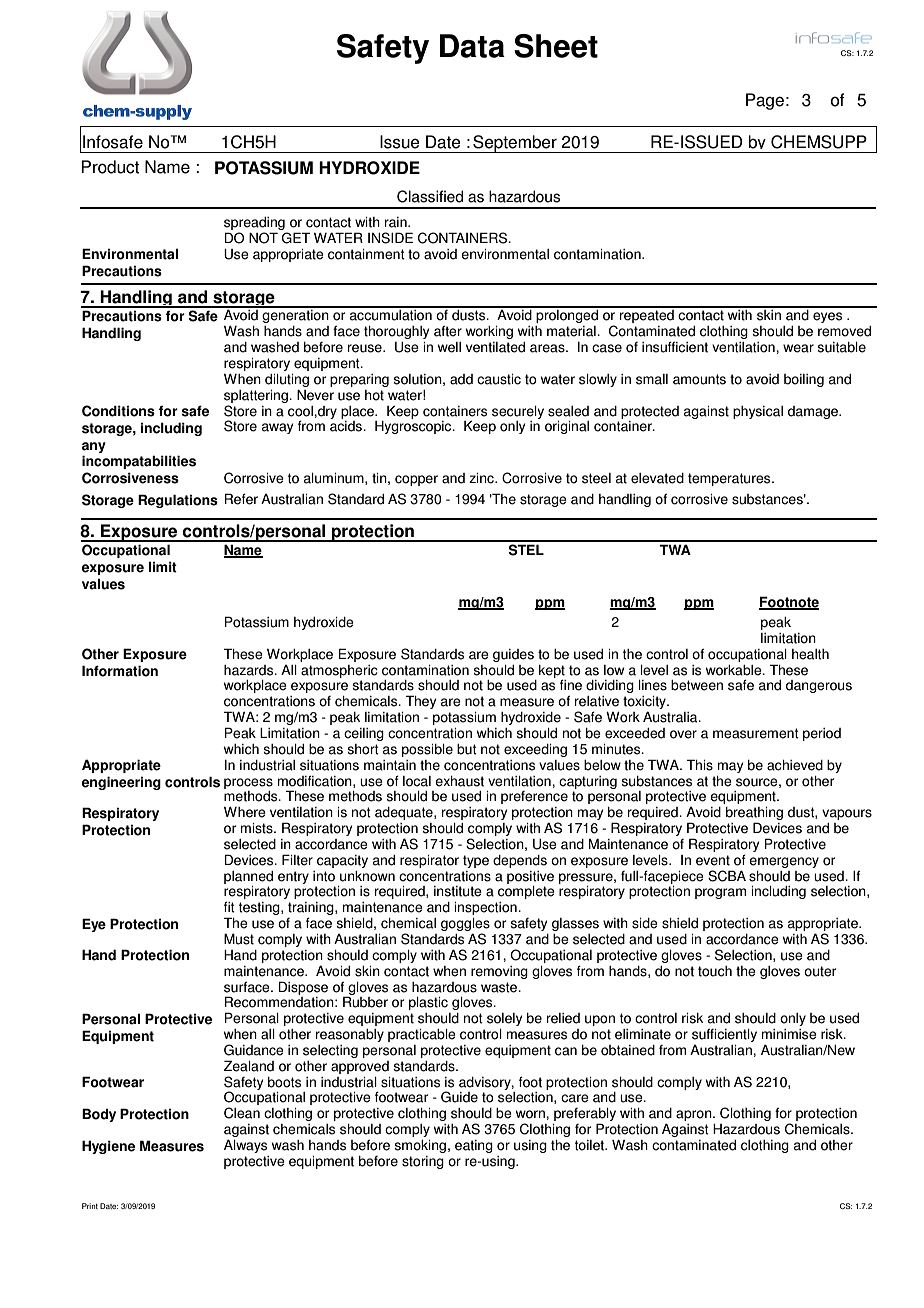 This screenshot has height=1308, width=924. I want to click on splattering, so click(257, 396).
